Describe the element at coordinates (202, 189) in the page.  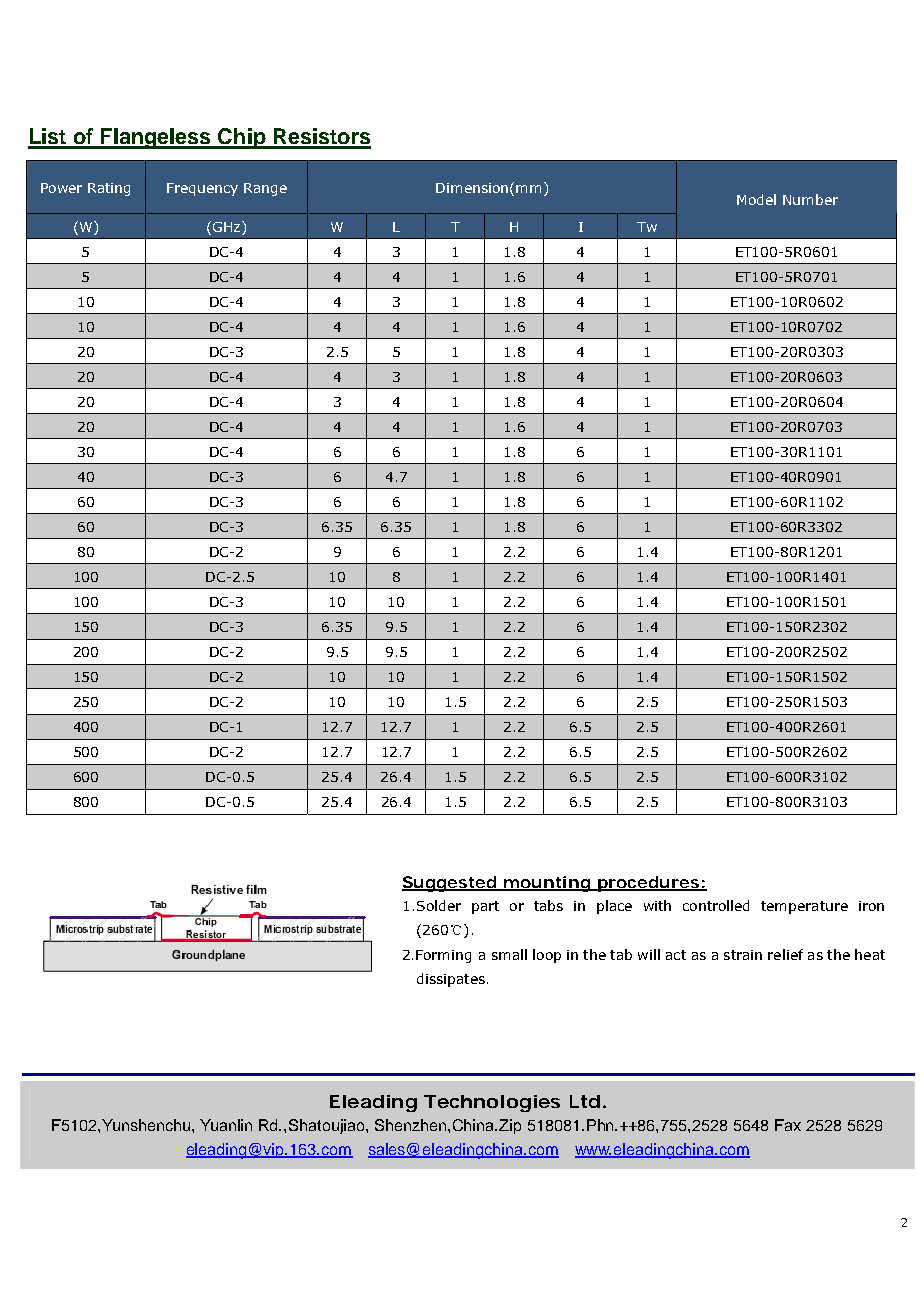
I see `Frequency` at that location.
